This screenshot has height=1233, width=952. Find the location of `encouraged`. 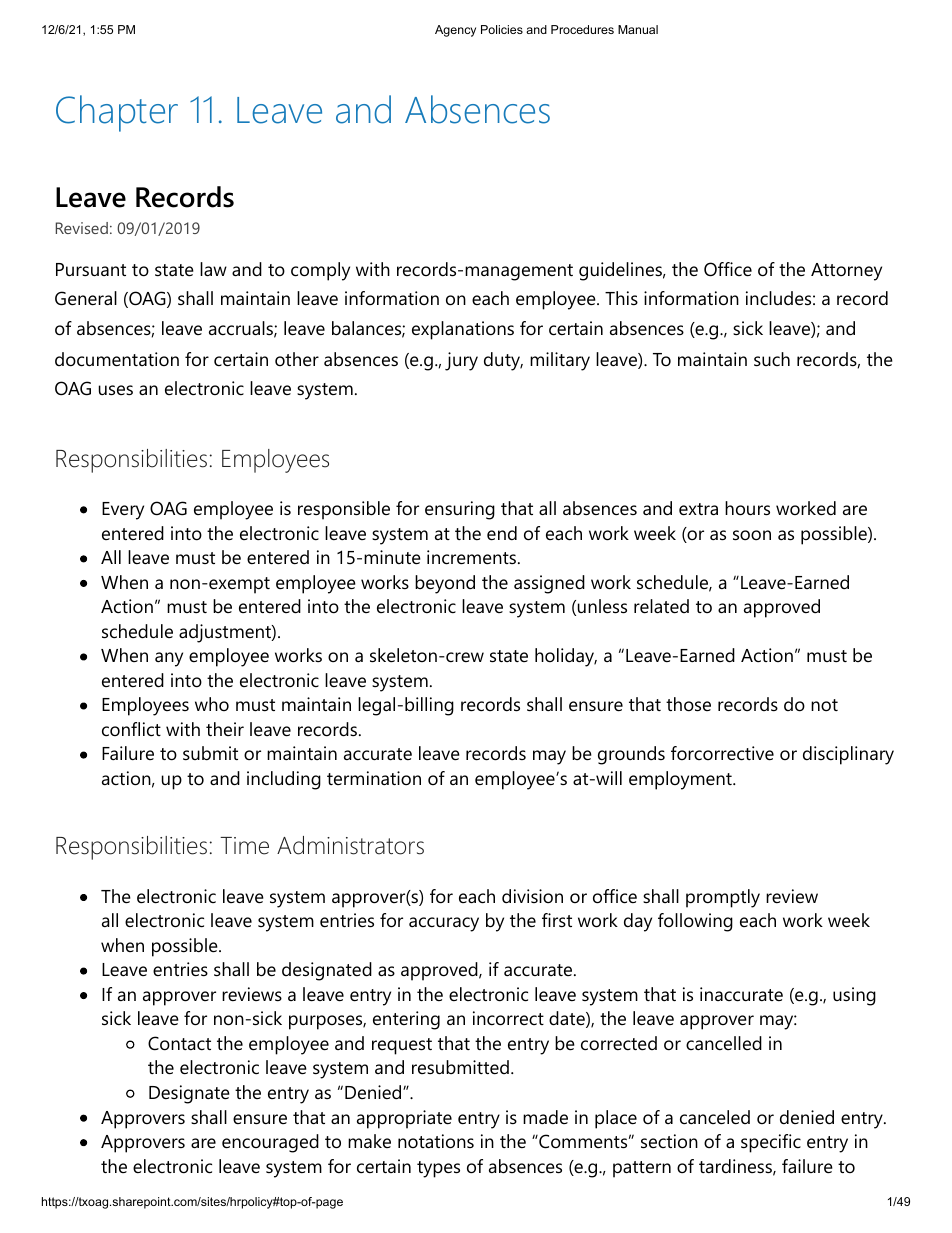

encouraged is located at coordinates (270, 1143).
